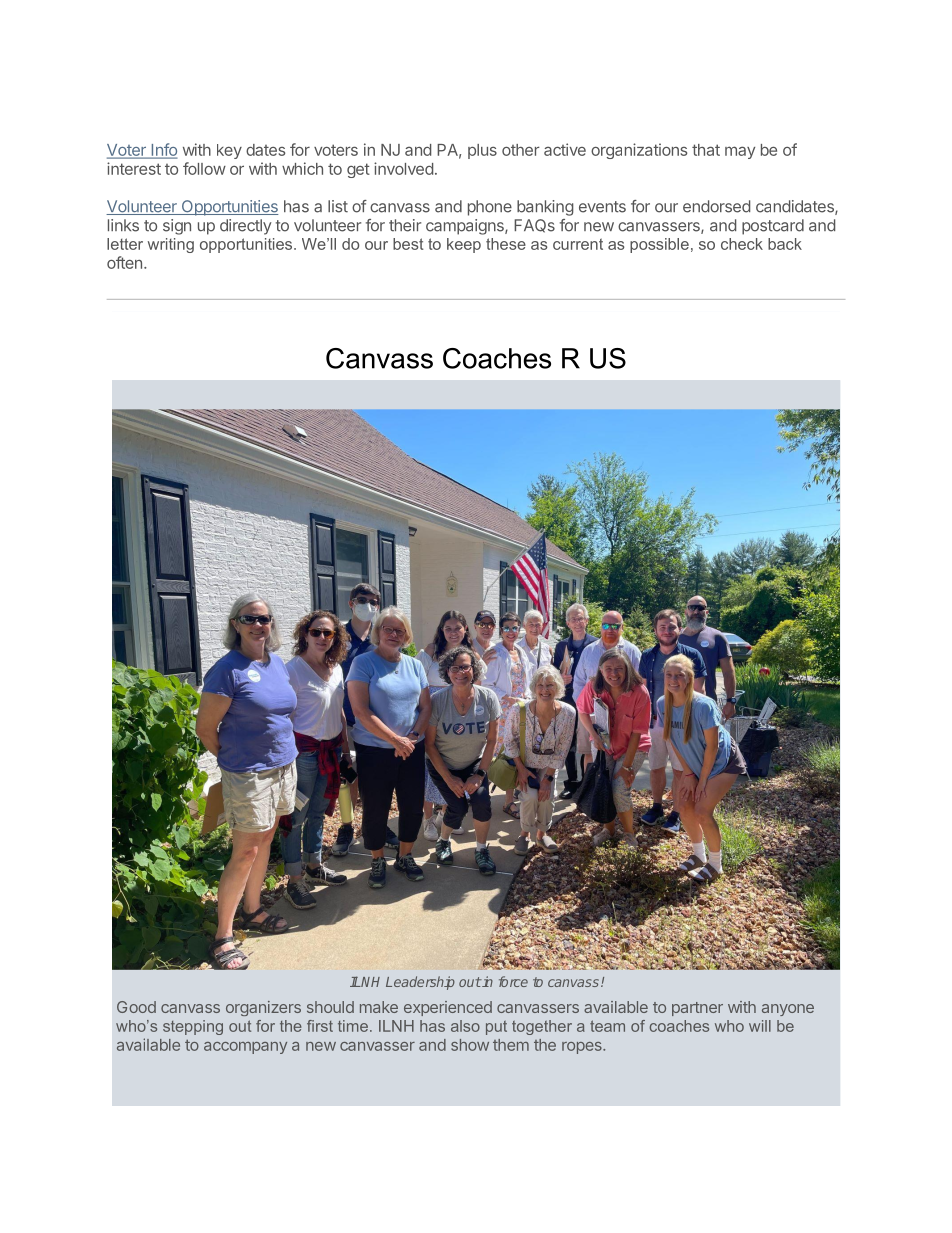 This image has height=1233, width=952. I want to click on will, so click(760, 1026).
